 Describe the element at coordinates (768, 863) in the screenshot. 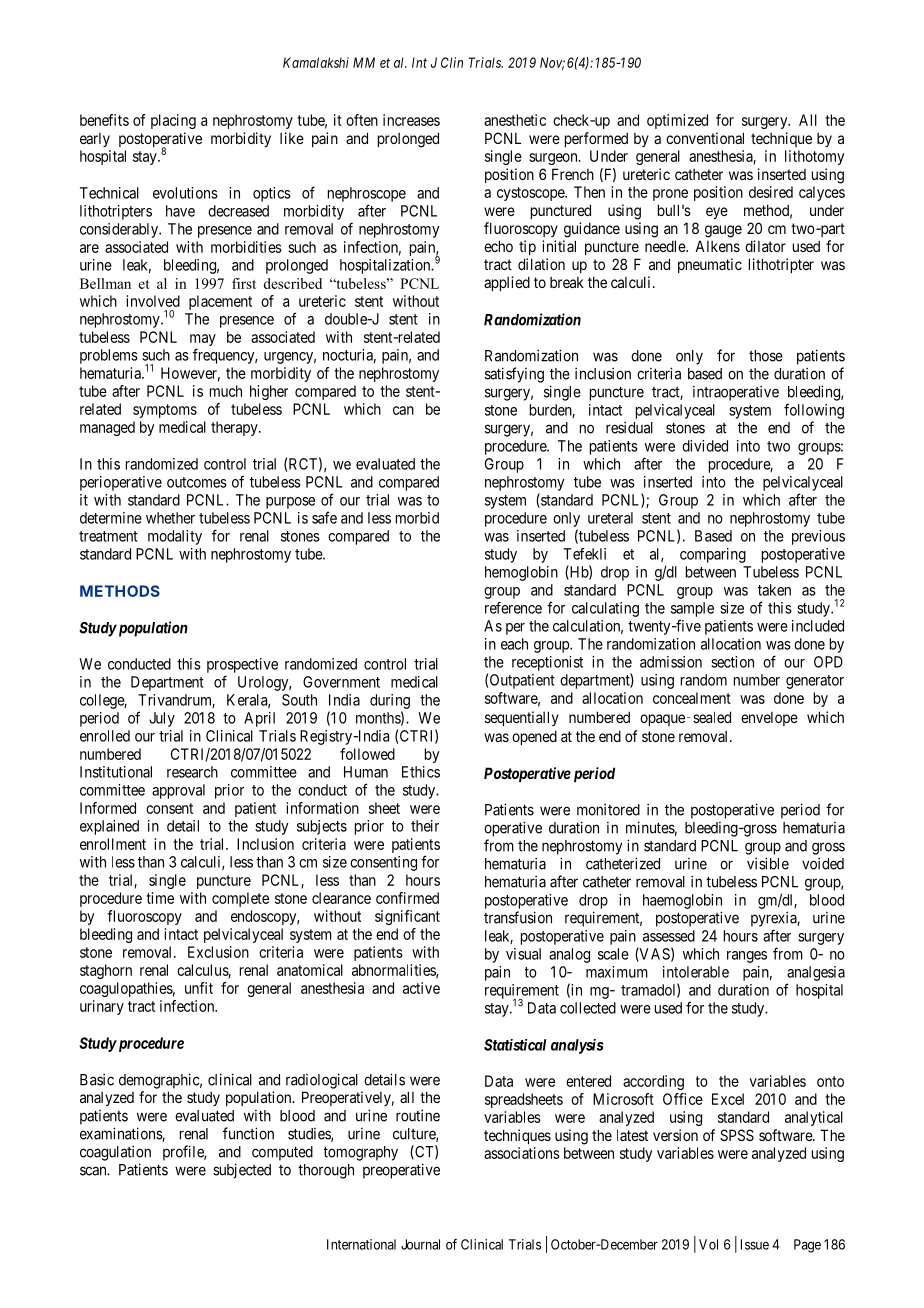

I see `visible` at that location.
